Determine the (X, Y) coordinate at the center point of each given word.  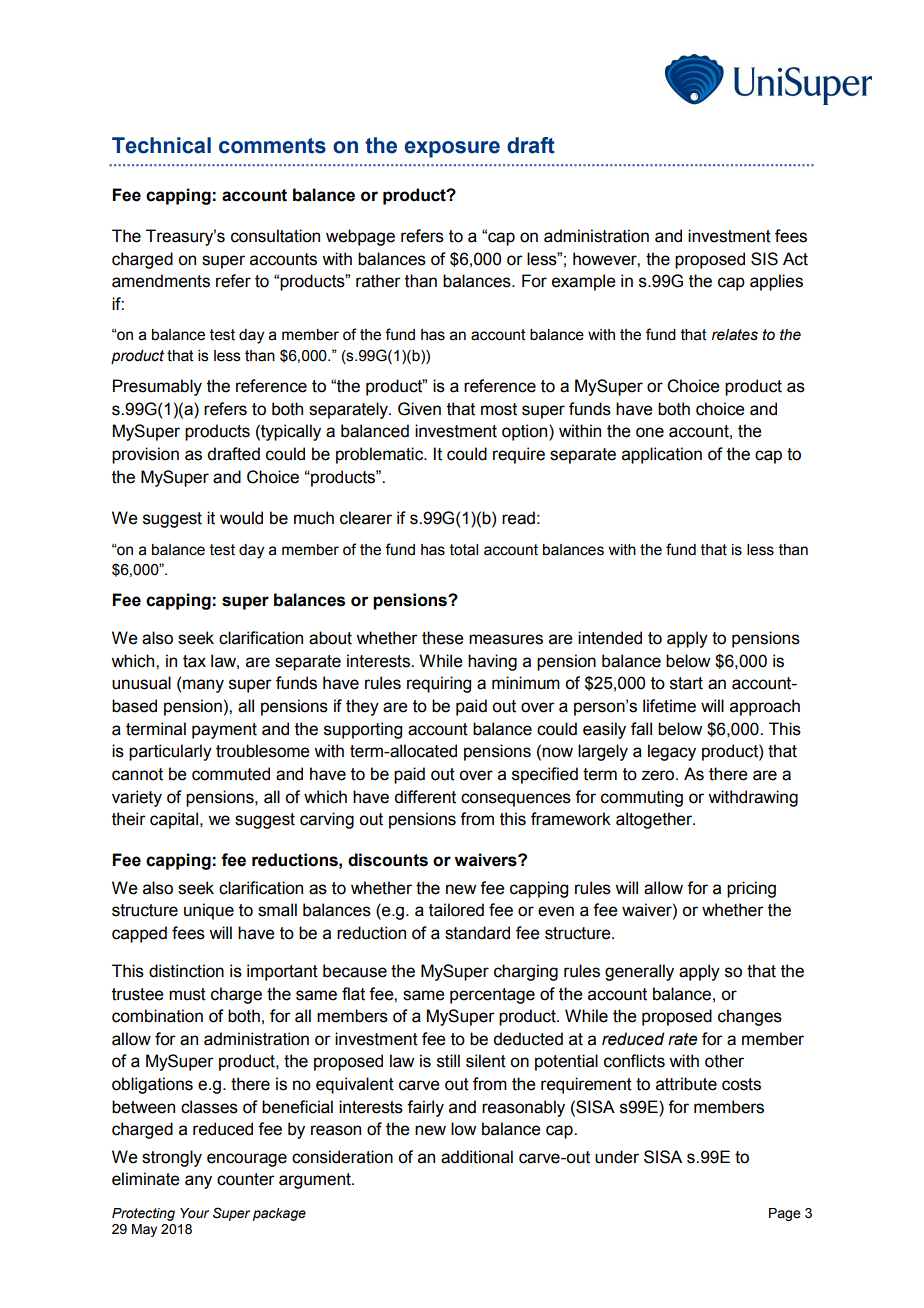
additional (477, 1157)
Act (795, 259)
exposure (452, 149)
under (617, 1157)
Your (194, 1213)
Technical (161, 145)
